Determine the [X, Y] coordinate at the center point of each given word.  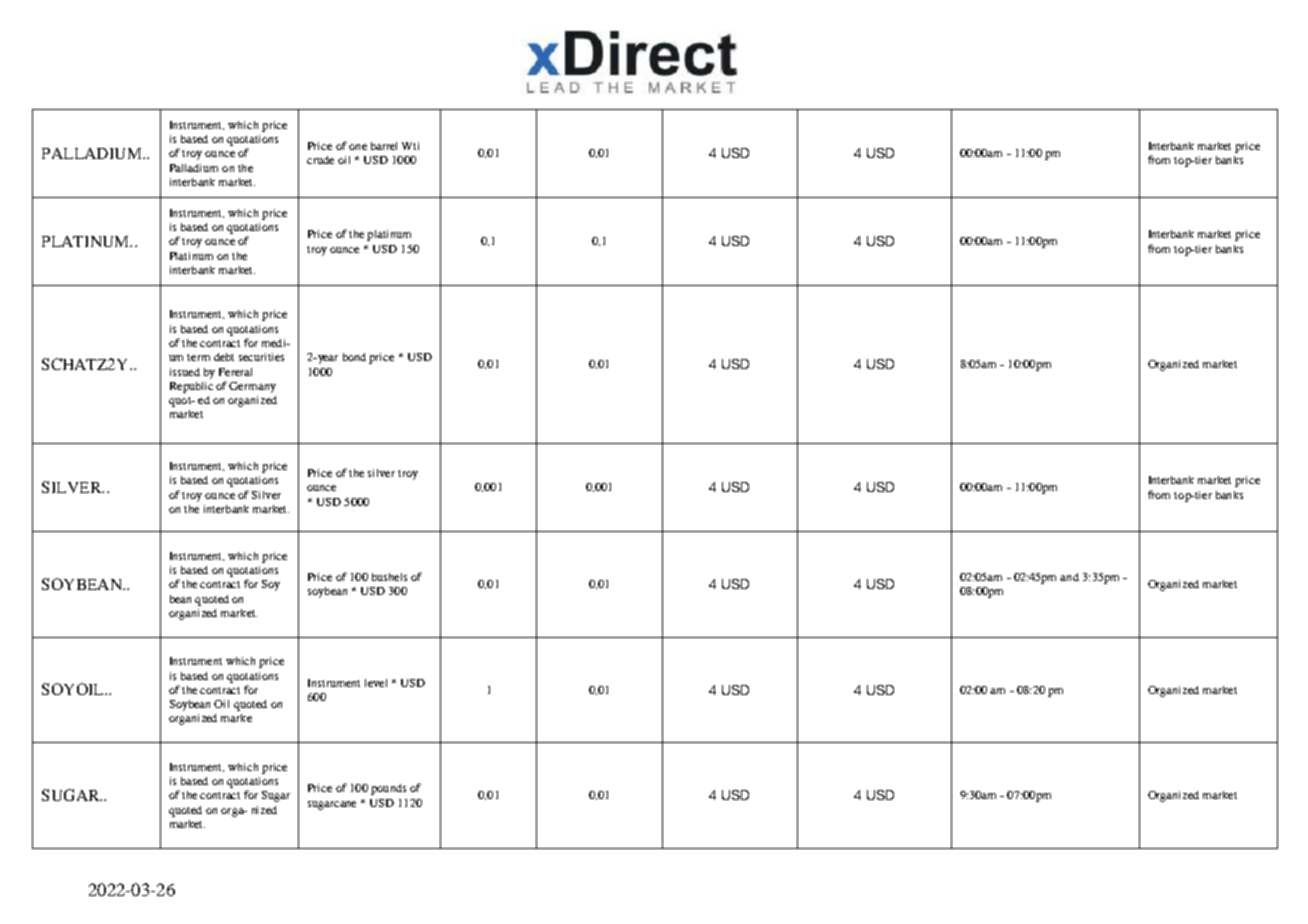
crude [320, 160]
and [1069, 577]
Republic [191, 387]
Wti [410, 146]
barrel [384, 146]
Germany [252, 387]
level [376, 683]
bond [354, 357]
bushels [389, 577]
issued [185, 372]
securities [261, 357]
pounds [388, 789]
